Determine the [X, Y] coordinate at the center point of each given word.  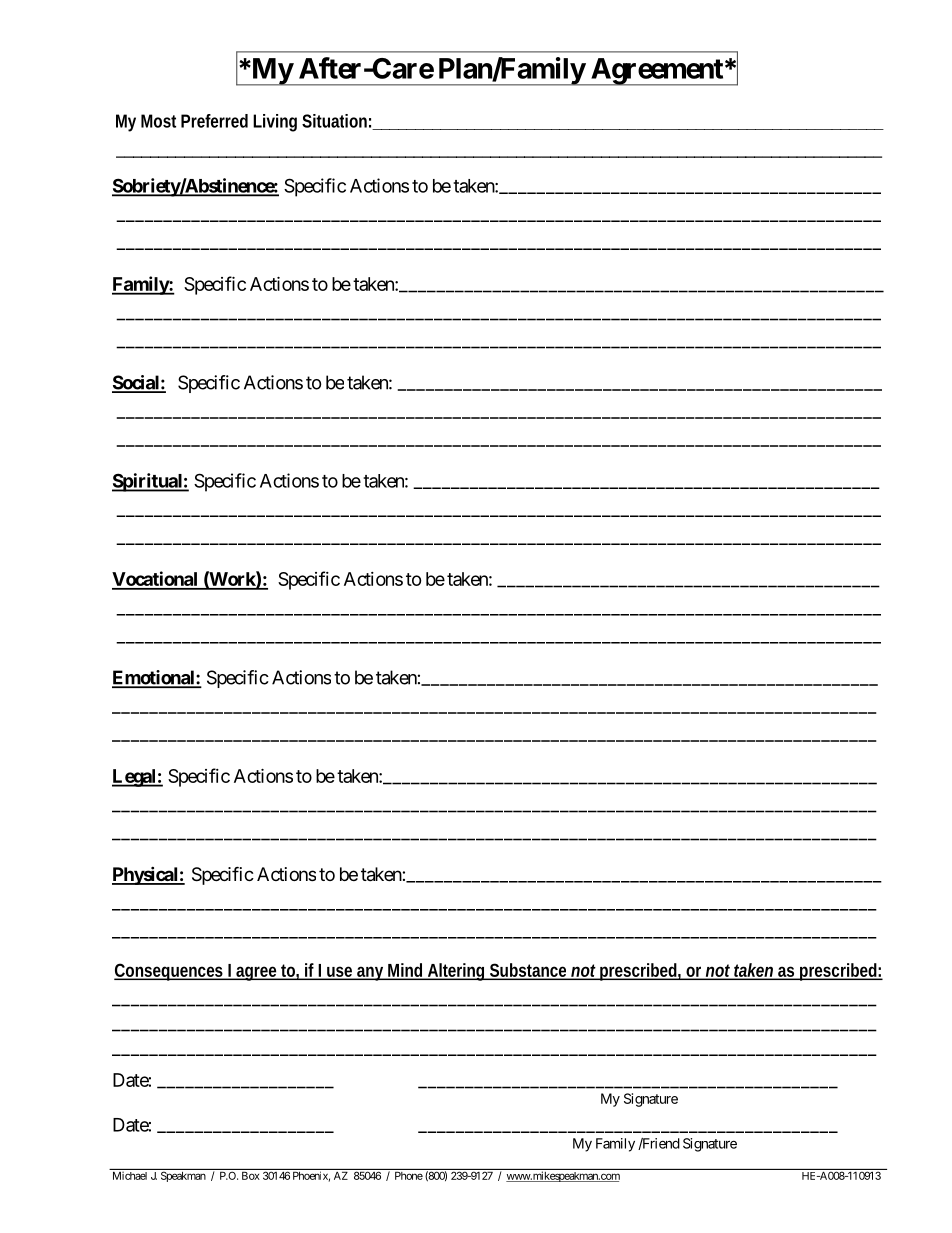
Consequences [170, 972]
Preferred [214, 121]
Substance [529, 971]
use [340, 972]
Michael [130, 1176]
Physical [146, 875]
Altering [457, 972]
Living [275, 123]
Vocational [156, 580]
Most [158, 121]
